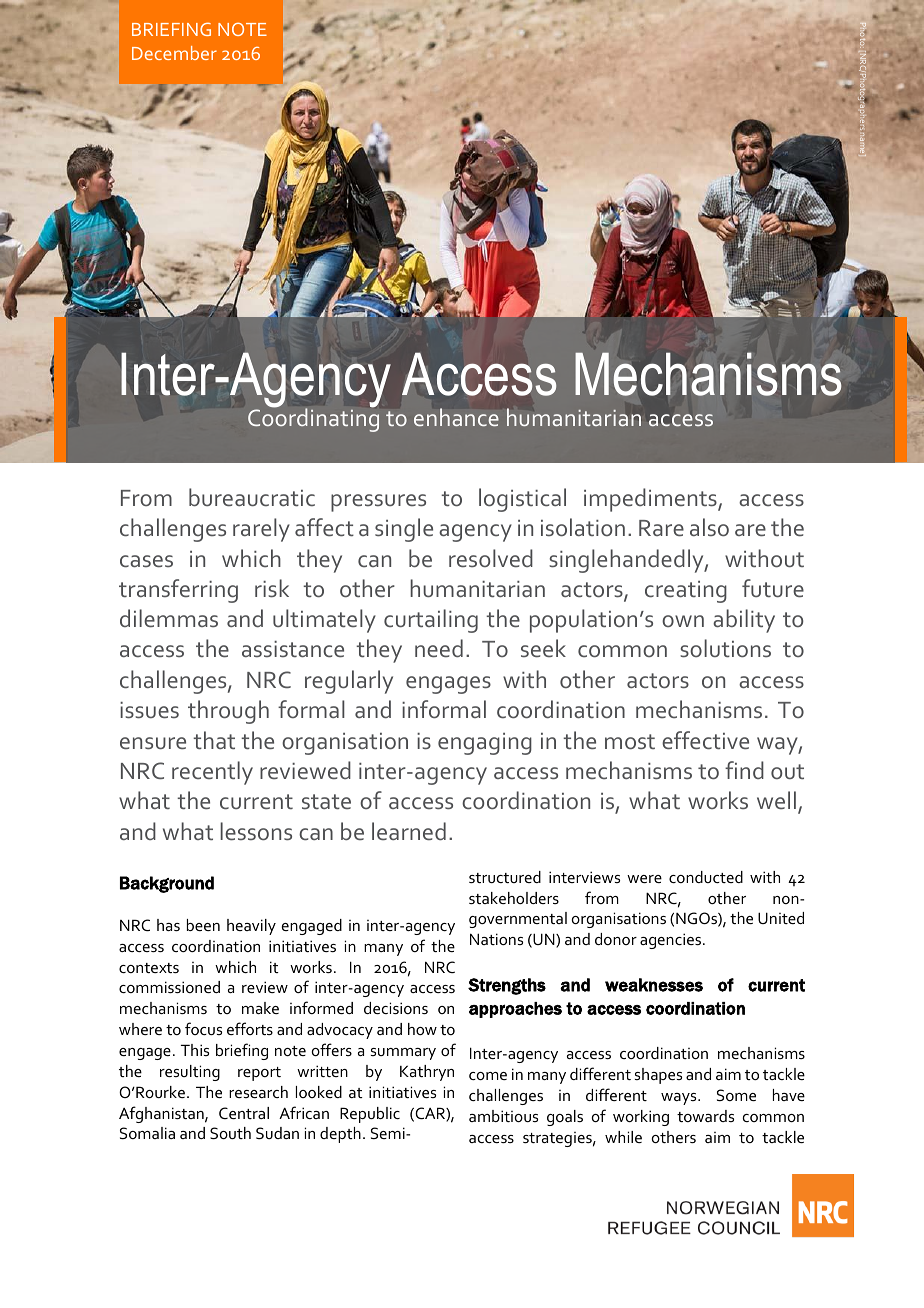  What do you see at coordinates (174, 53) in the screenshot?
I see `December` at bounding box center [174, 53].
